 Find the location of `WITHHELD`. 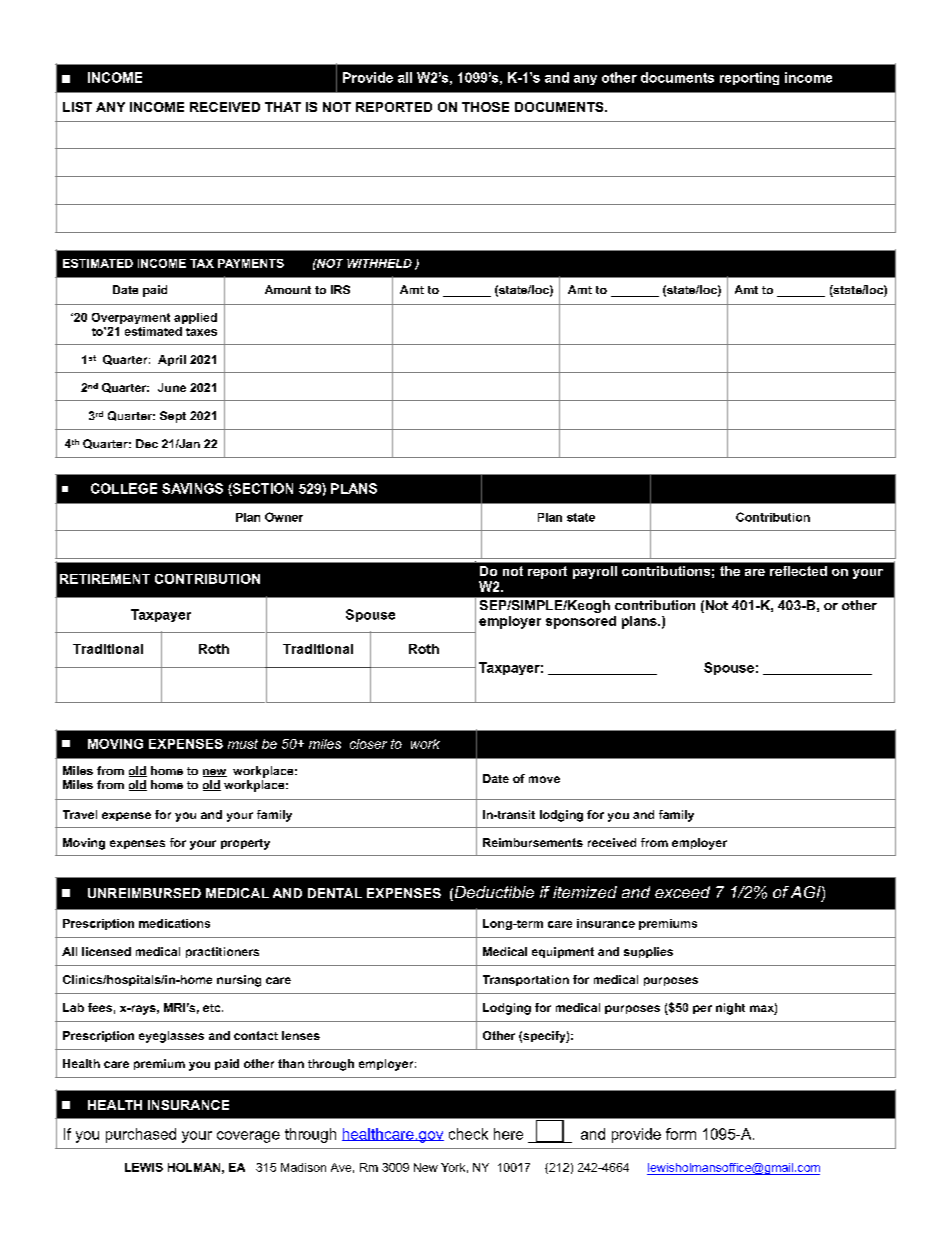

WITHHELD is located at coordinates (379, 263).
